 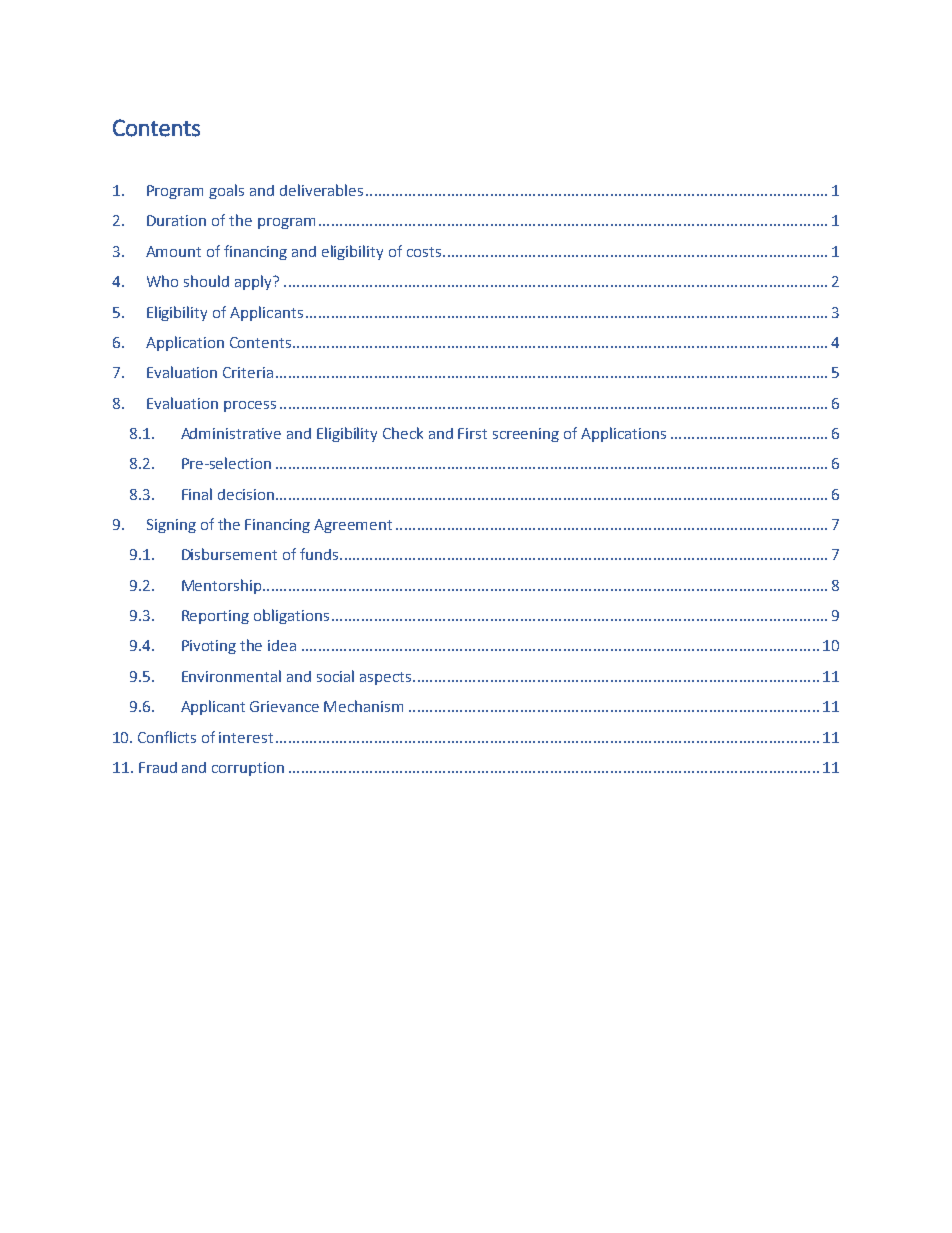 What do you see at coordinates (176, 220) in the screenshot?
I see `Duration` at bounding box center [176, 220].
